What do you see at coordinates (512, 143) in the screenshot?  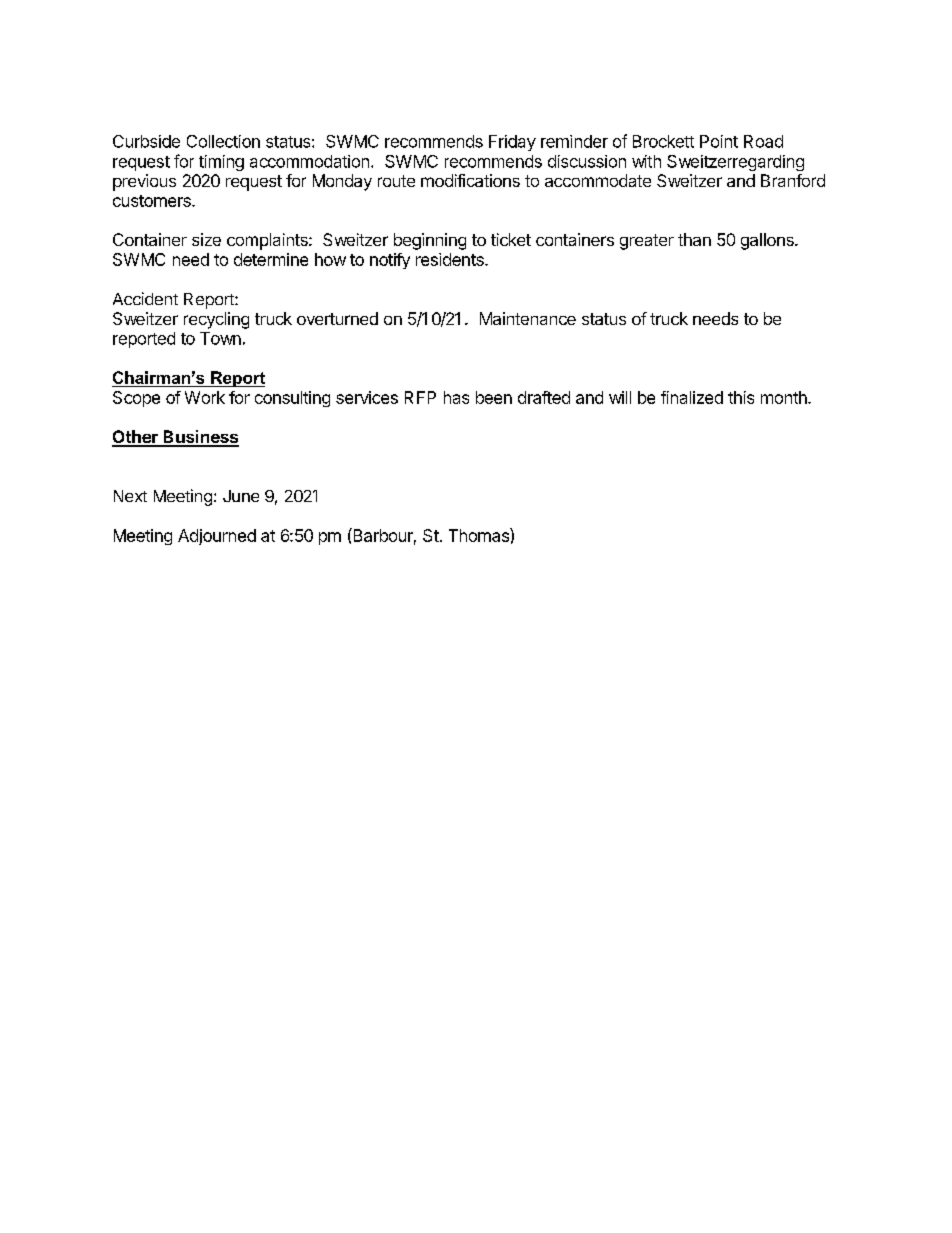 I see `Friday` at bounding box center [512, 143].
